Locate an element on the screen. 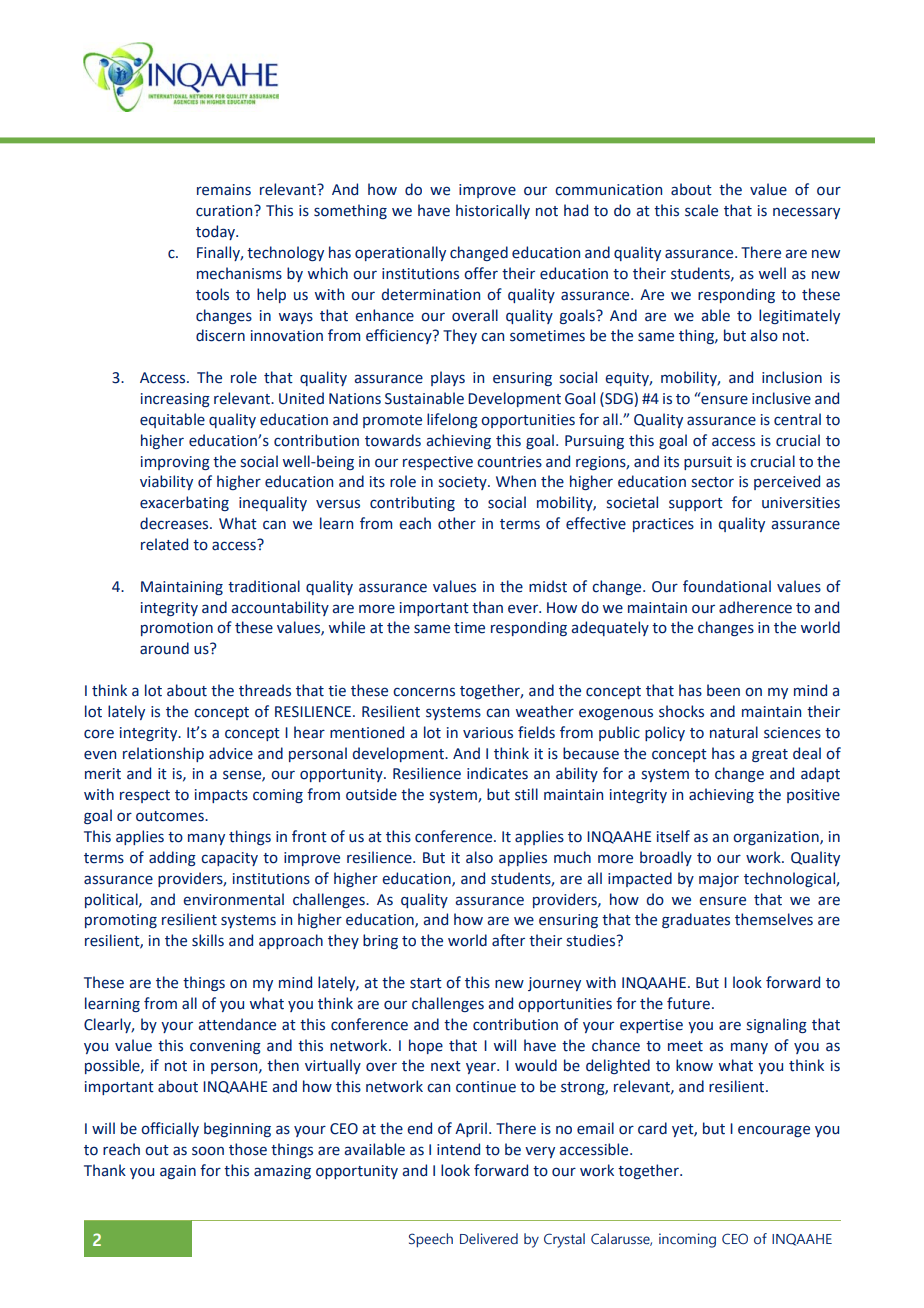 This screenshot has width=924, height=1308. skills is located at coordinates (208, 940).
